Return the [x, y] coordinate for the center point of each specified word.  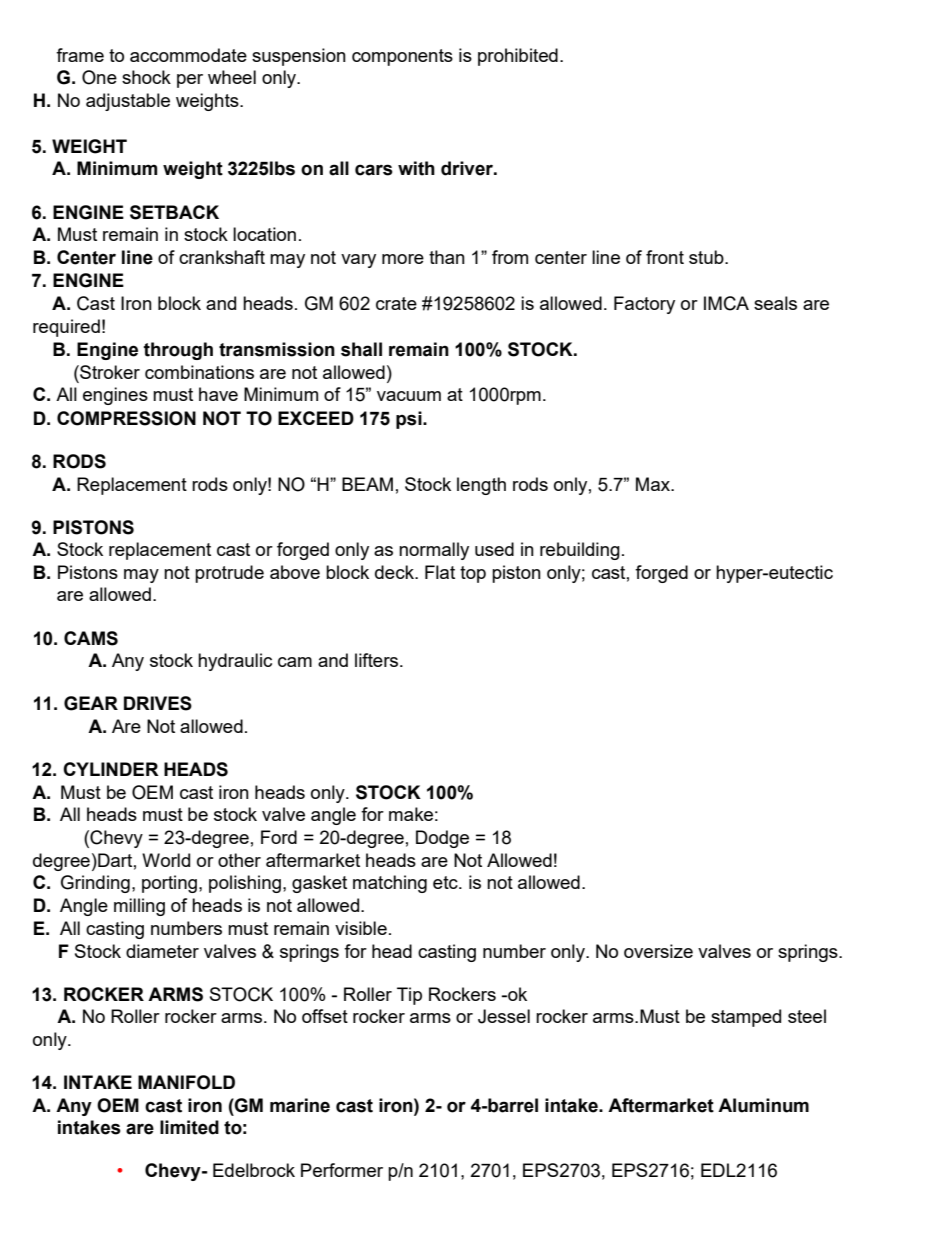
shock [146, 77]
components [402, 57]
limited [189, 1127]
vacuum [409, 396]
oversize [658, 951]
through [178, 351]
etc [446, 882]
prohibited [518, 57]
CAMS [91, 638]
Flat [440, 572]
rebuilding [580, 551]
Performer [342, 1170]
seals [775, 303]
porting [169, 884]
